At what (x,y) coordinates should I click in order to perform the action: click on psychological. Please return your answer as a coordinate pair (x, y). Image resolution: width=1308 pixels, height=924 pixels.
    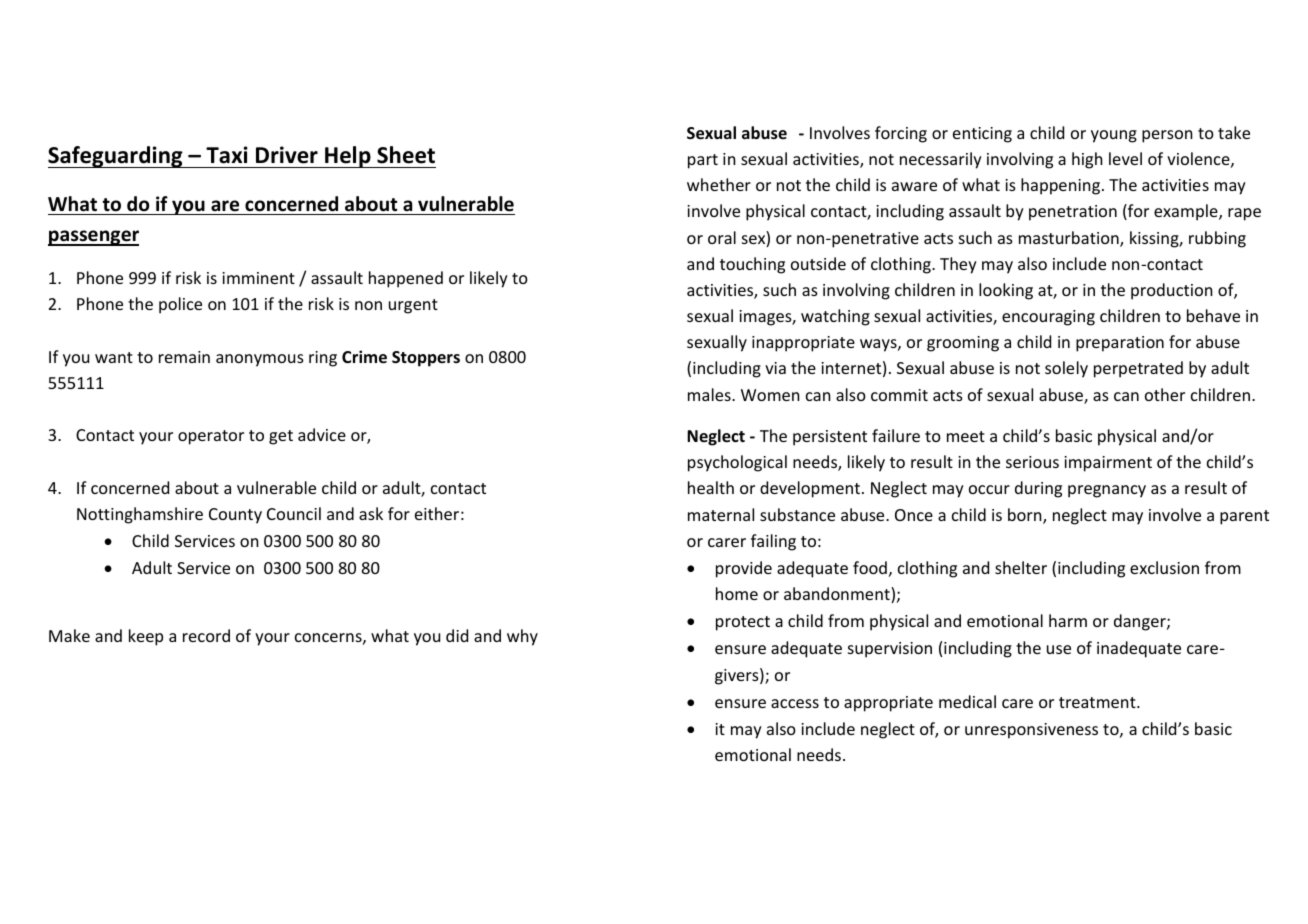
    Looking at the image, I should click on (737, 463).
